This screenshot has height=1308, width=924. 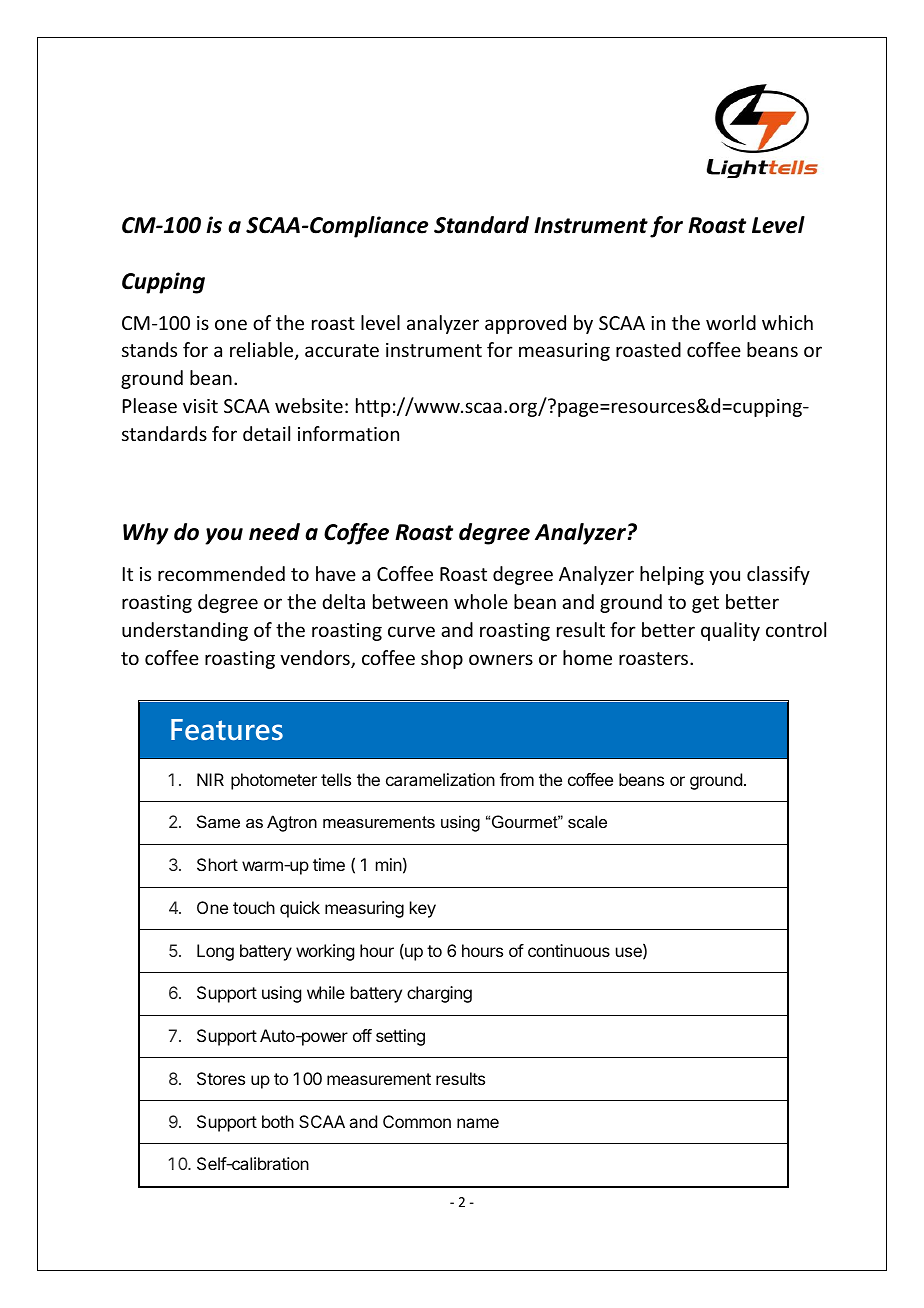 What do you see at coordinates (227, 730) in the screenshot?
I see `Features` at bounding box center [227, 730].
